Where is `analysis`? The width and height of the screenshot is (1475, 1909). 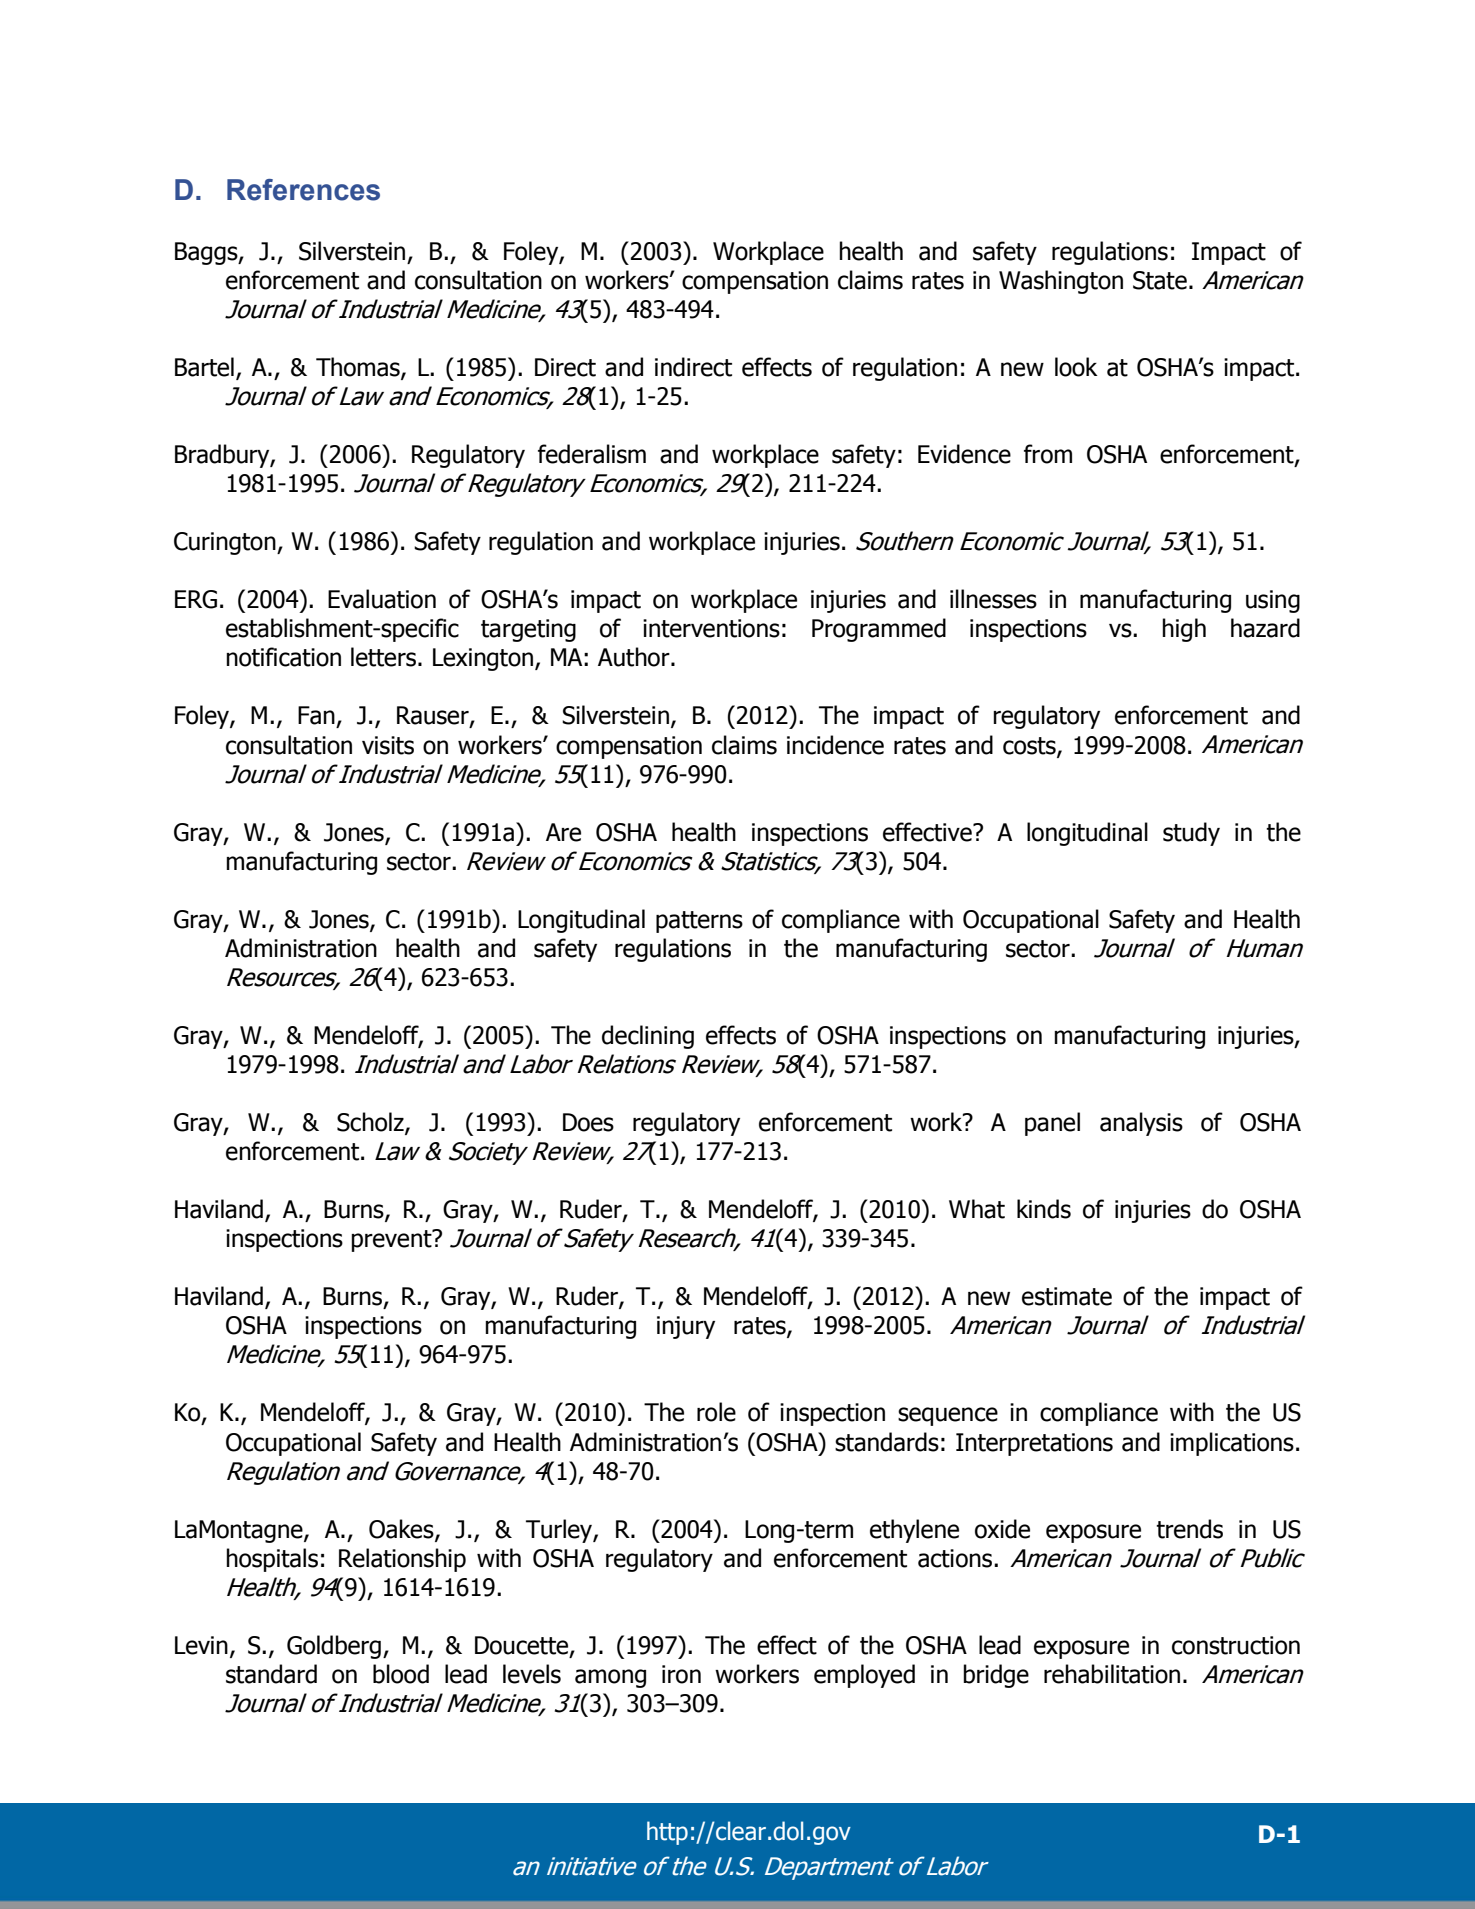 analysis is located at coordinates (1141, 1124).
